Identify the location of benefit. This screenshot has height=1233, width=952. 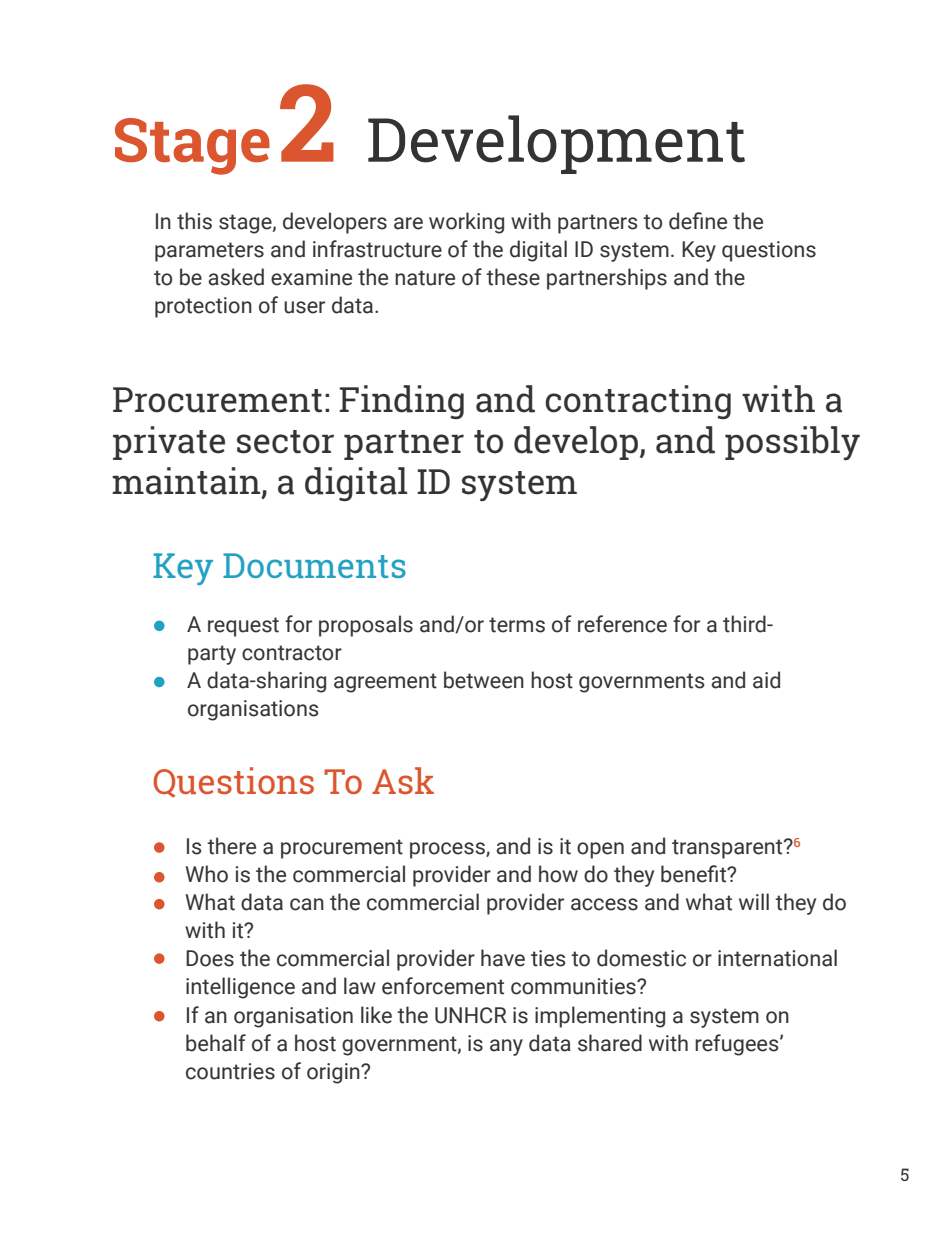
(694, 874).
